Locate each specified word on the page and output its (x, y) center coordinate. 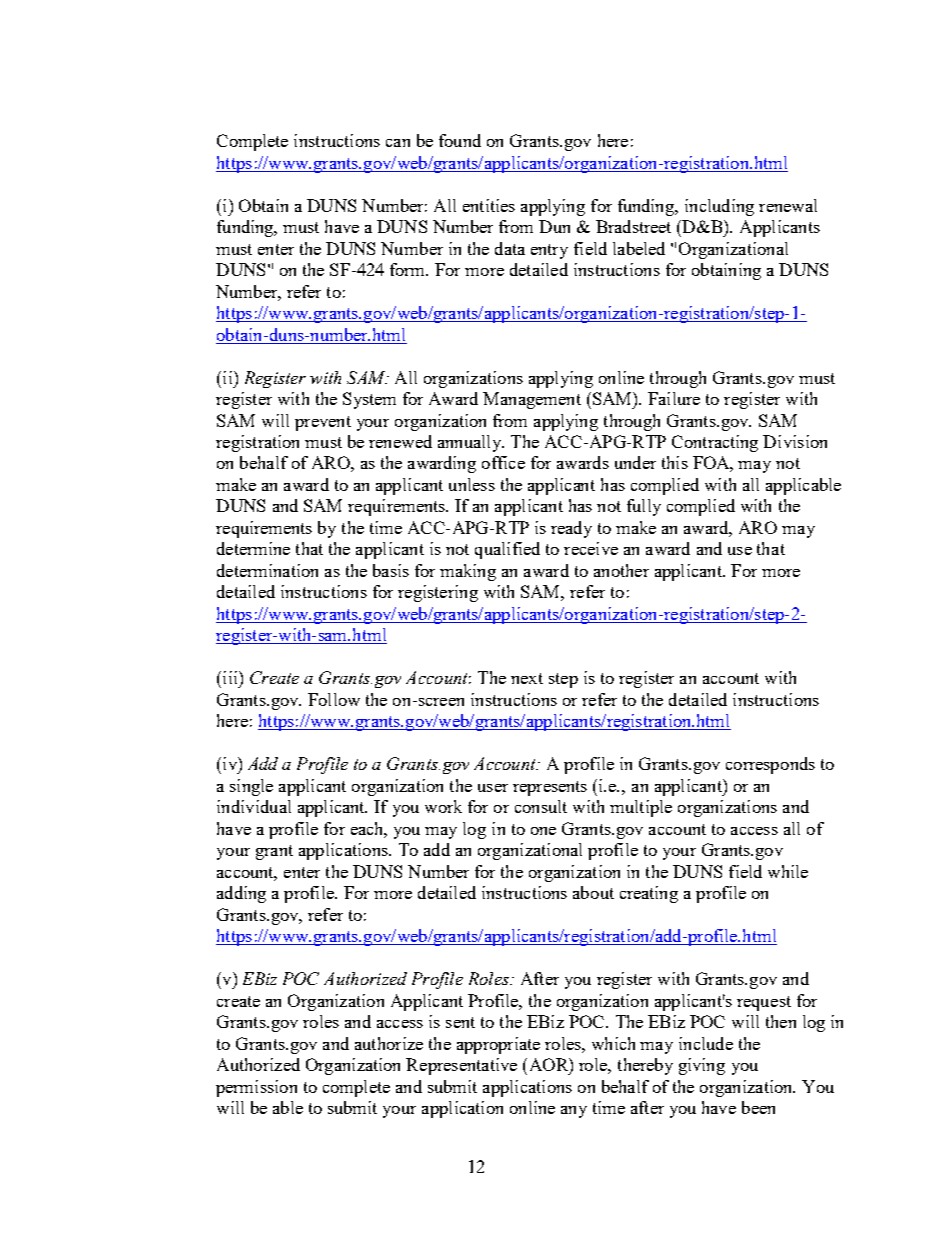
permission (256, 1088)
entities (489, 205)
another (621, 570)
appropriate (498, 1045)
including (719, 207)
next (527, 678)
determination (267, 570)
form (409, 269)
